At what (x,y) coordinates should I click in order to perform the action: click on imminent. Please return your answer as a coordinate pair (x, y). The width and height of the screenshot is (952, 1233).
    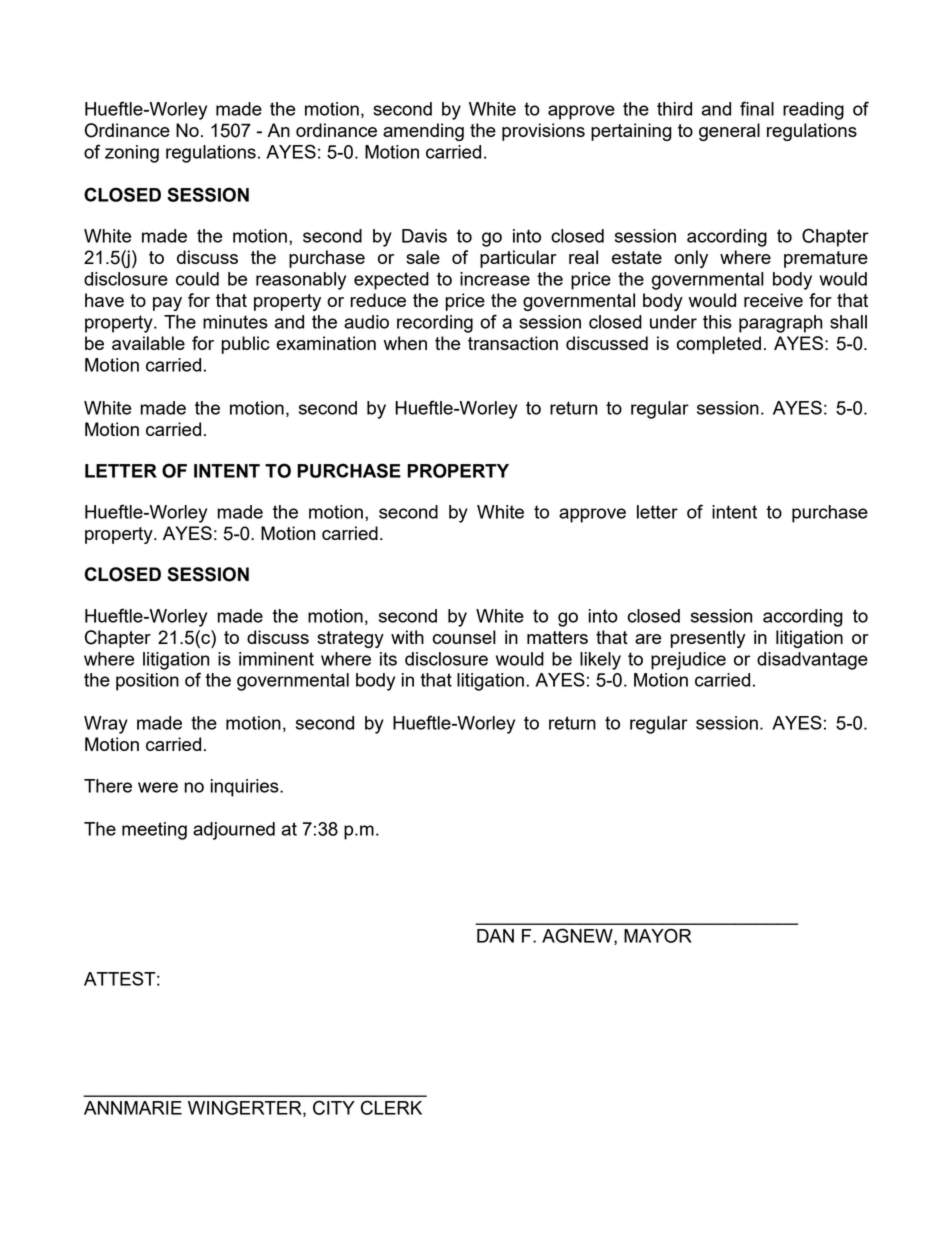
    Looking at the image, I should click on (276, 659).
